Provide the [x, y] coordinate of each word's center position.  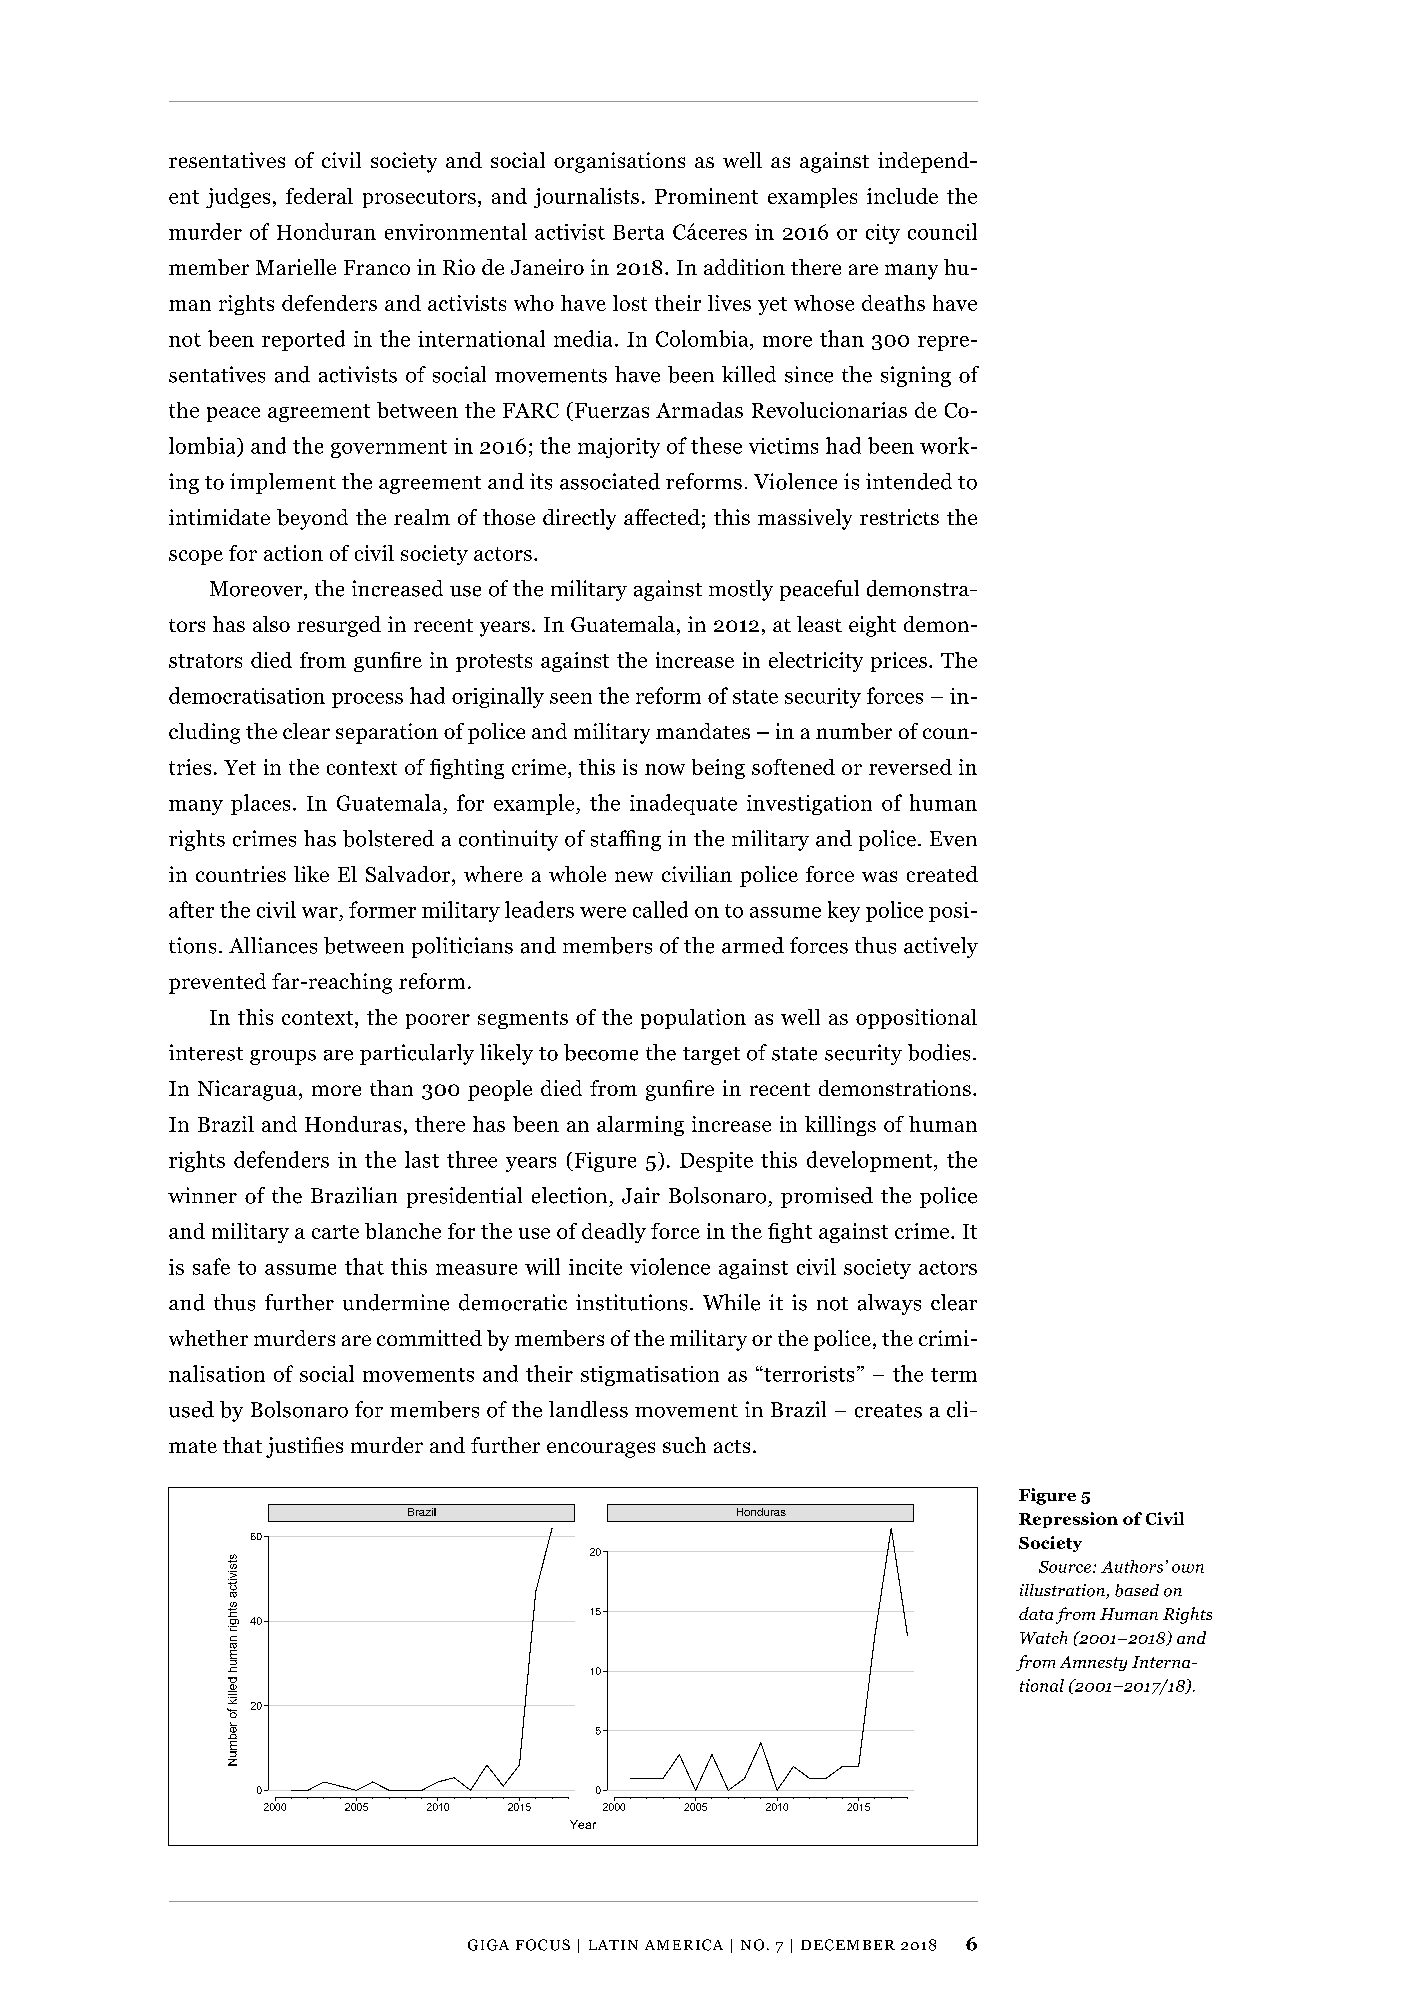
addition [744, 267]
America [684, 1945]
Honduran [326, 231]
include [902, 196]
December [848, 1945]
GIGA [488, 1945]
